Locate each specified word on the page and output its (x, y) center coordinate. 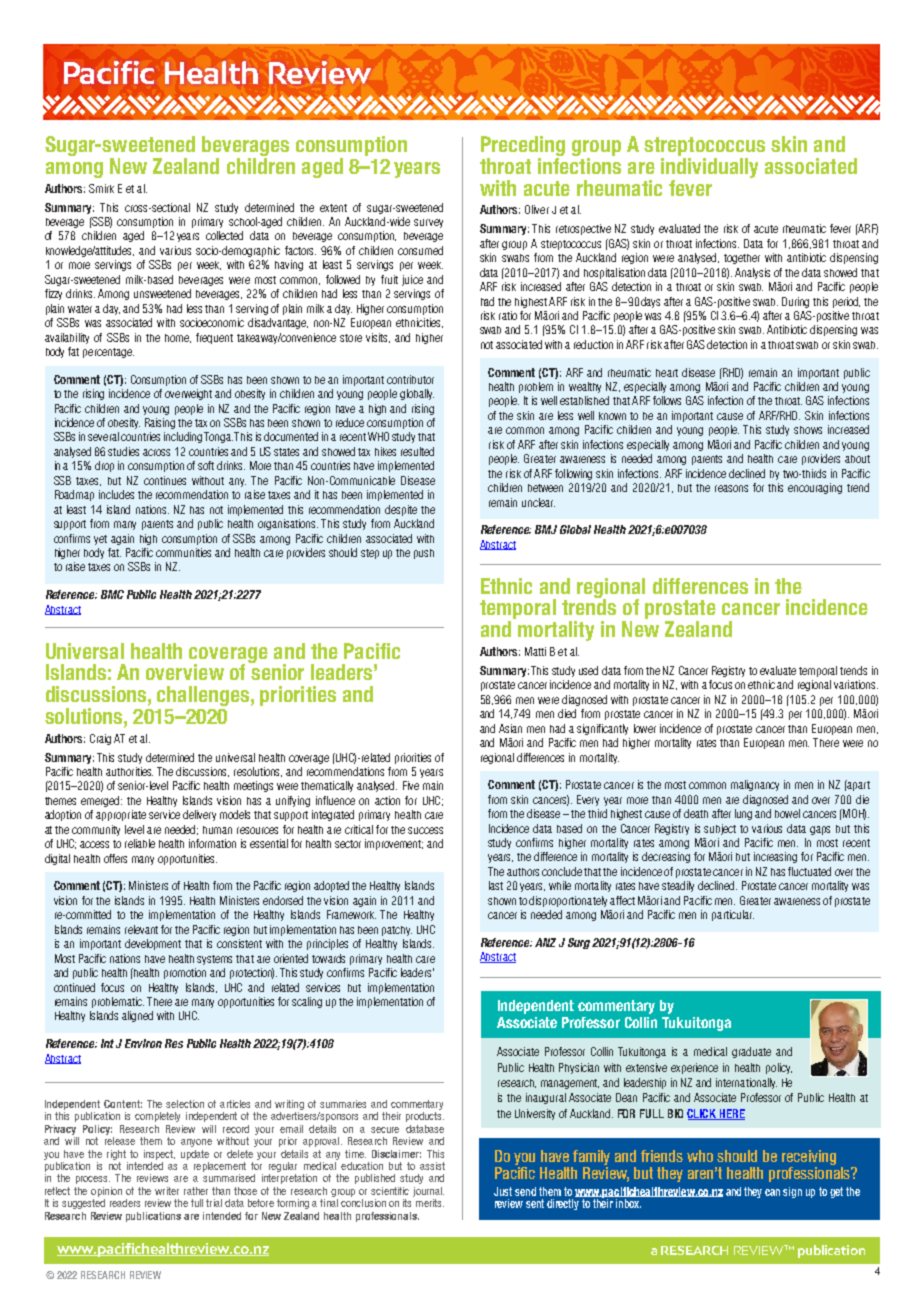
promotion (185, 973)
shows (808, 430)
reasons (731, 488)
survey (428, 223)
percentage (108, 353)
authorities (129, 771)
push (424, 554)
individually (709, 168)
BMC (112, 594)
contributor (410, 379)
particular (733, 915)
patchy (397, 931)
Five (411, 785)
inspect (159, 1155)
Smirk (101, 188)
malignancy (755, 785)
